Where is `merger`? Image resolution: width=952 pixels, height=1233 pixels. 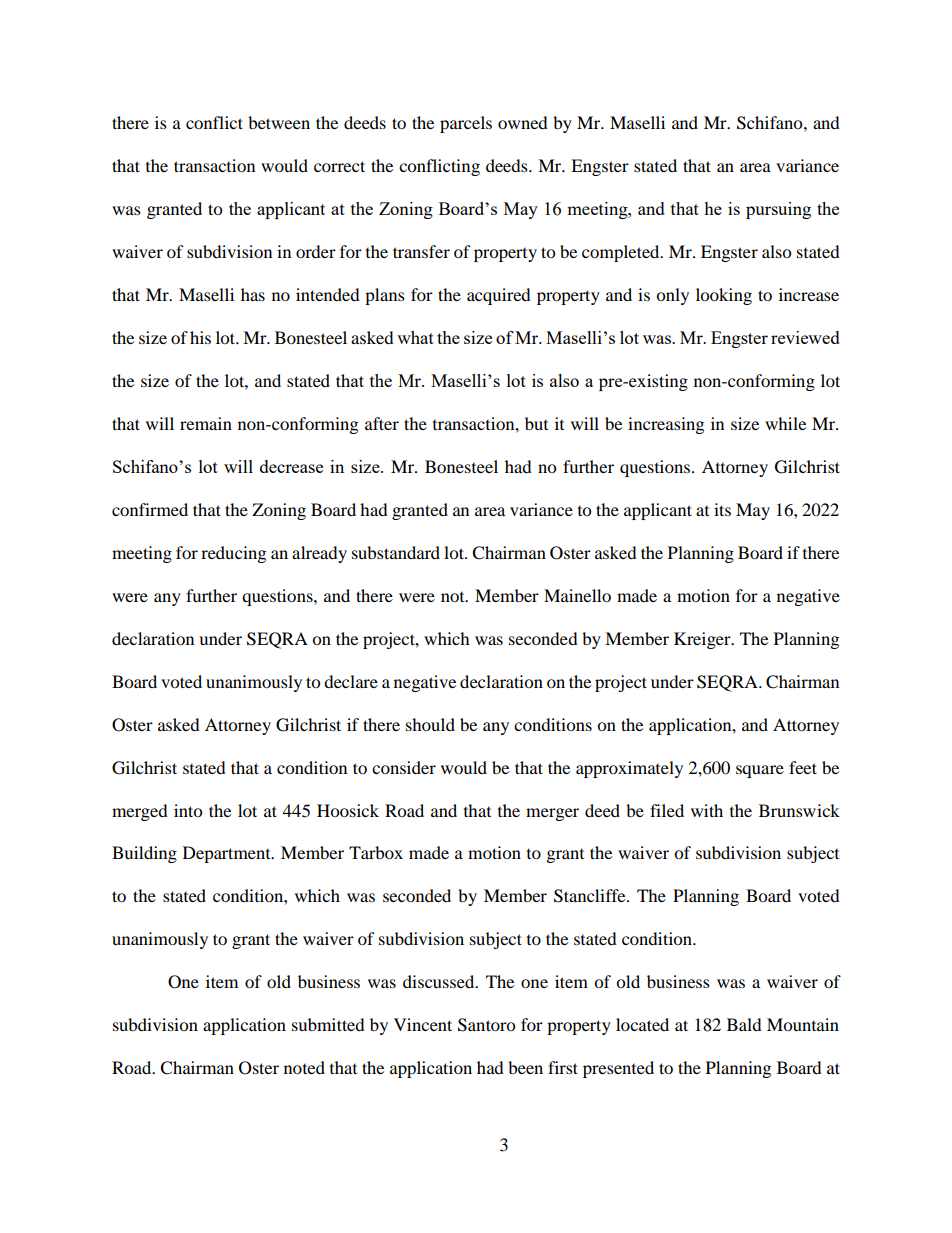
merger is located at coordinates (552, 814).
